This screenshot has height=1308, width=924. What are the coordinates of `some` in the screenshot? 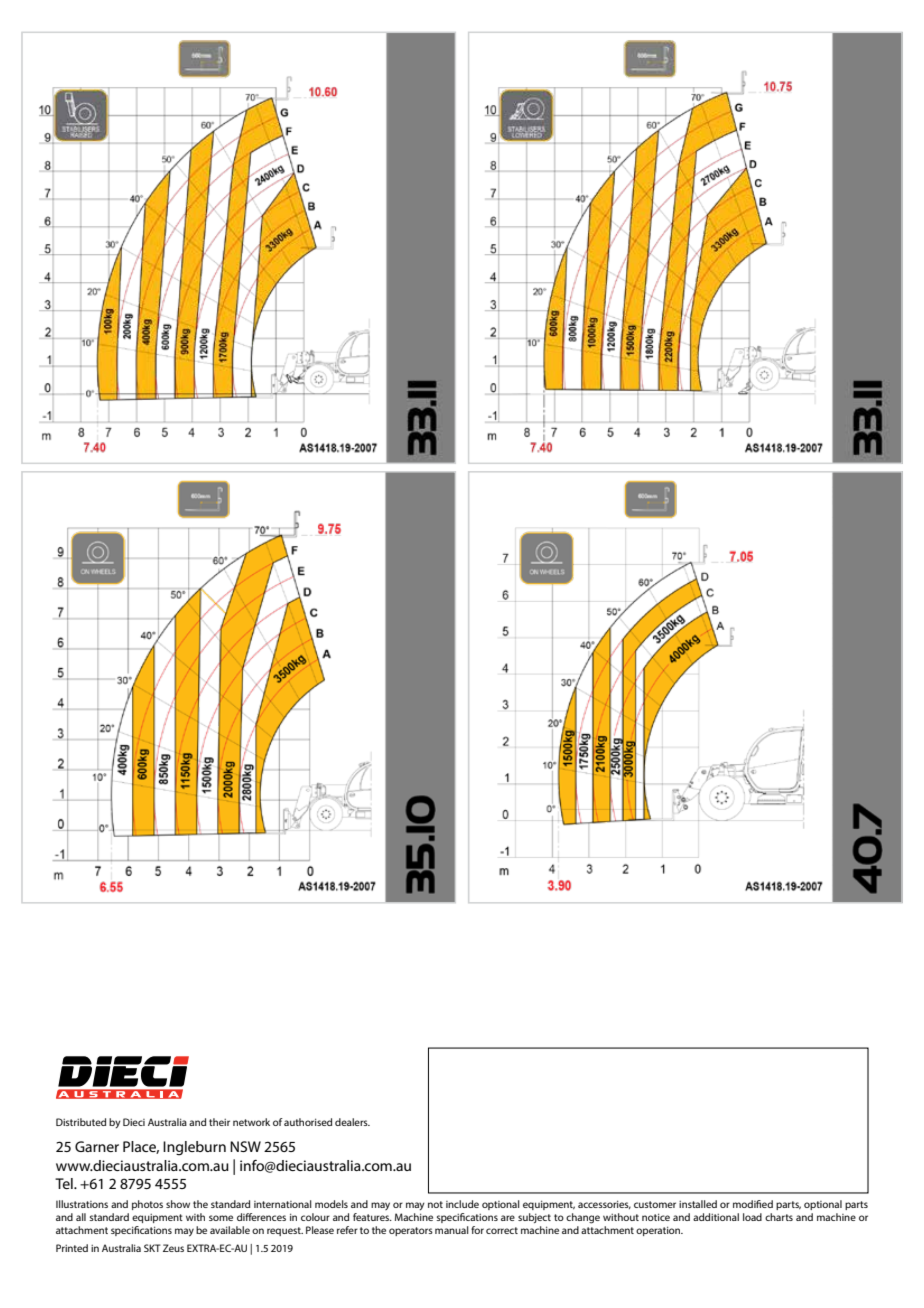 It's located at (221, 1218).
